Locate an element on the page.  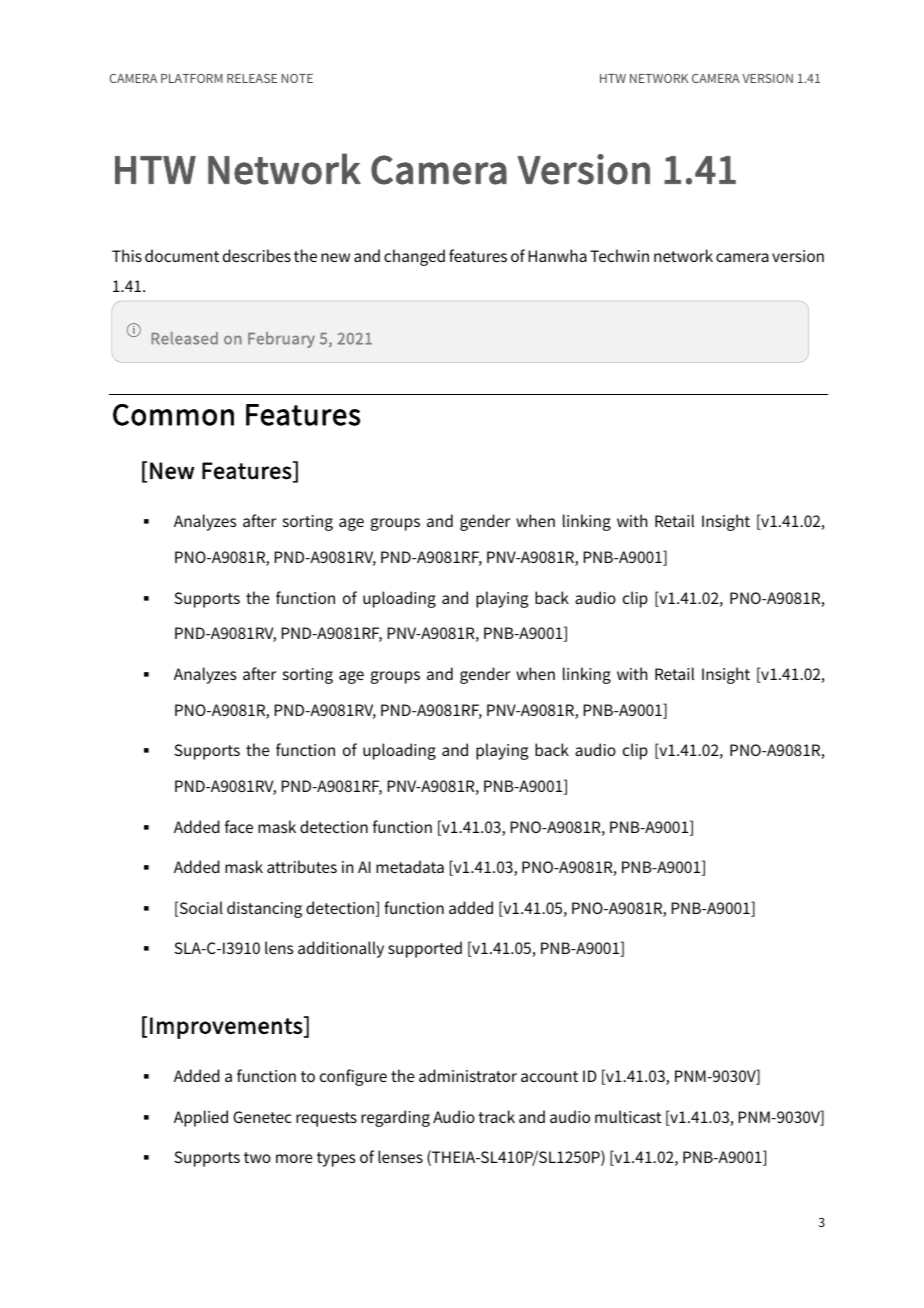
changed is located at coordinates (414, 257).
